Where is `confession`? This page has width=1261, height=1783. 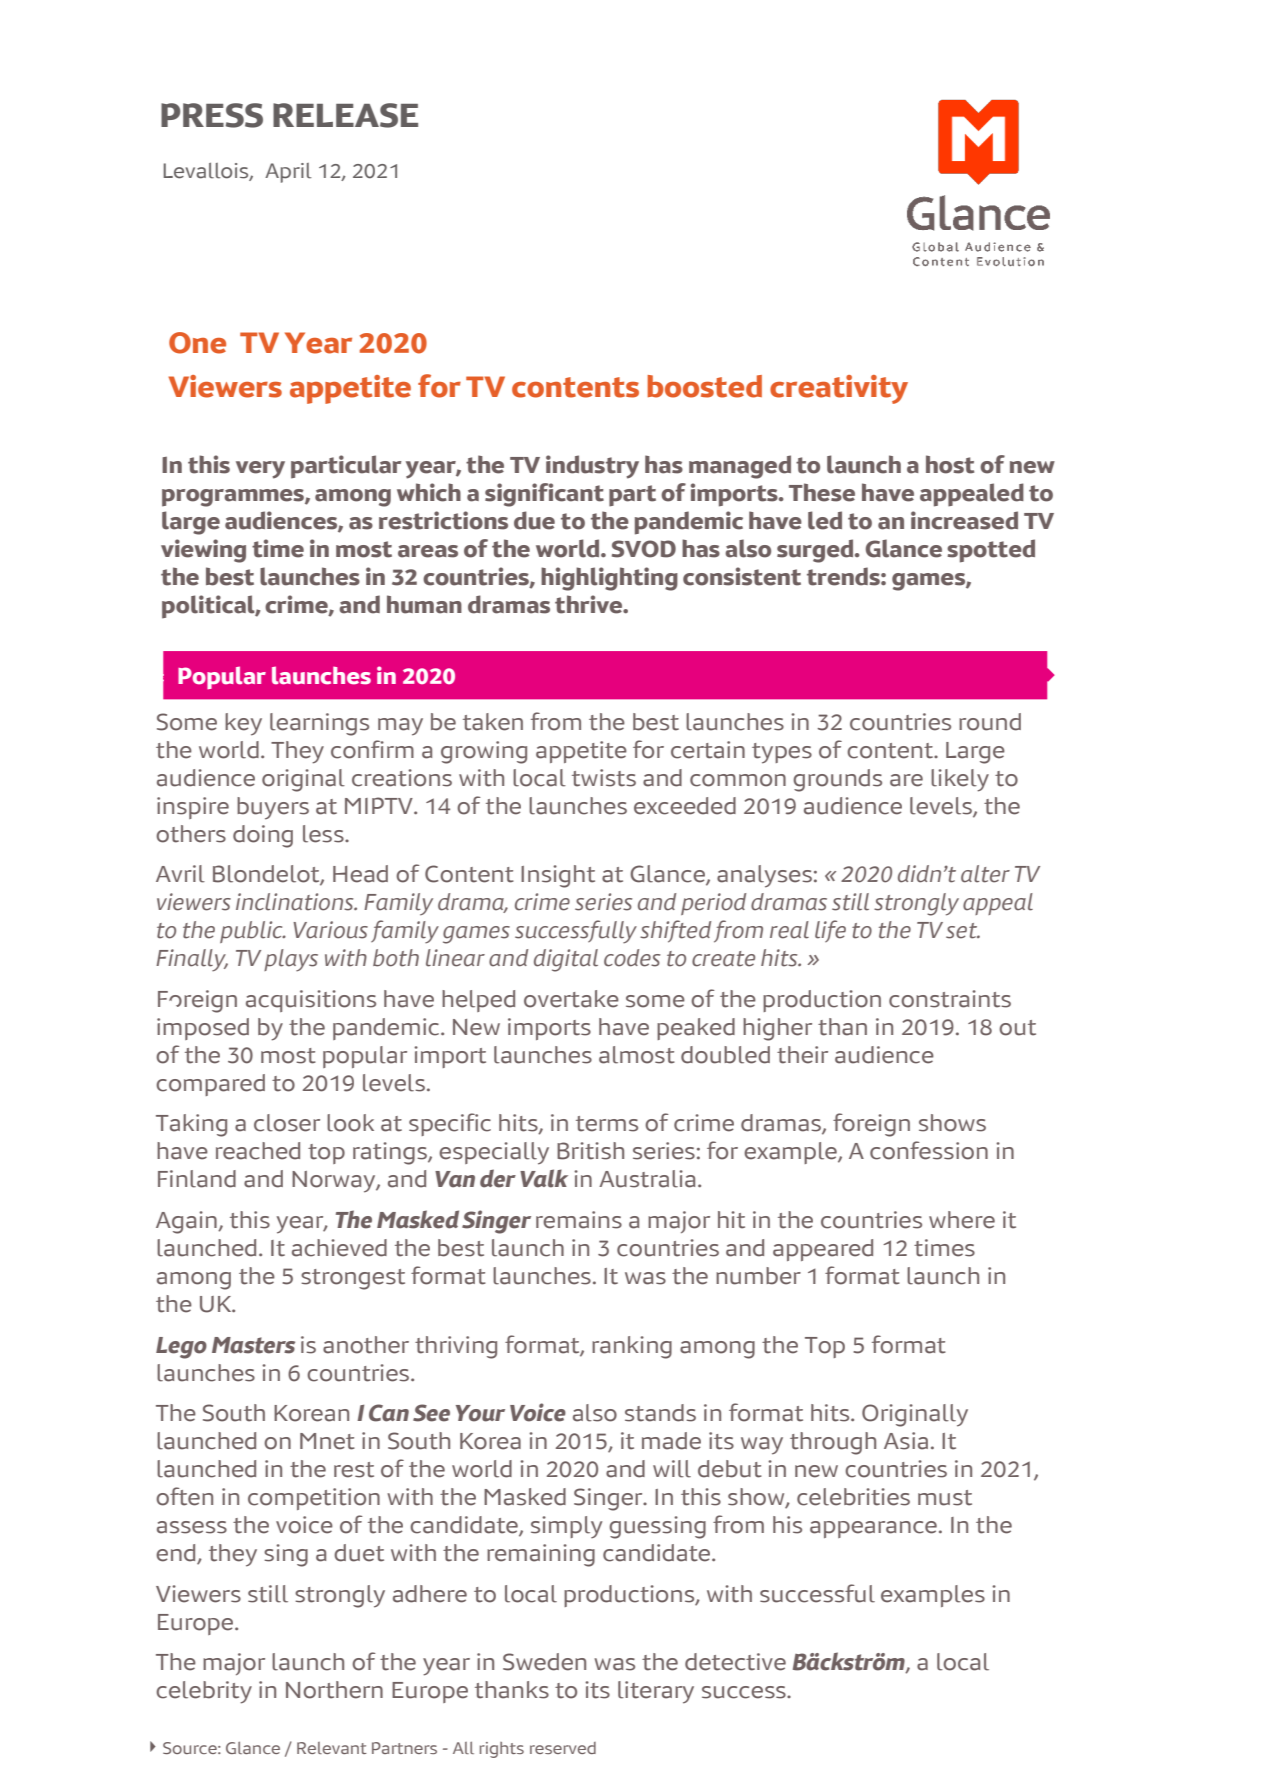
confession is located at coordinates (929, 1150).
